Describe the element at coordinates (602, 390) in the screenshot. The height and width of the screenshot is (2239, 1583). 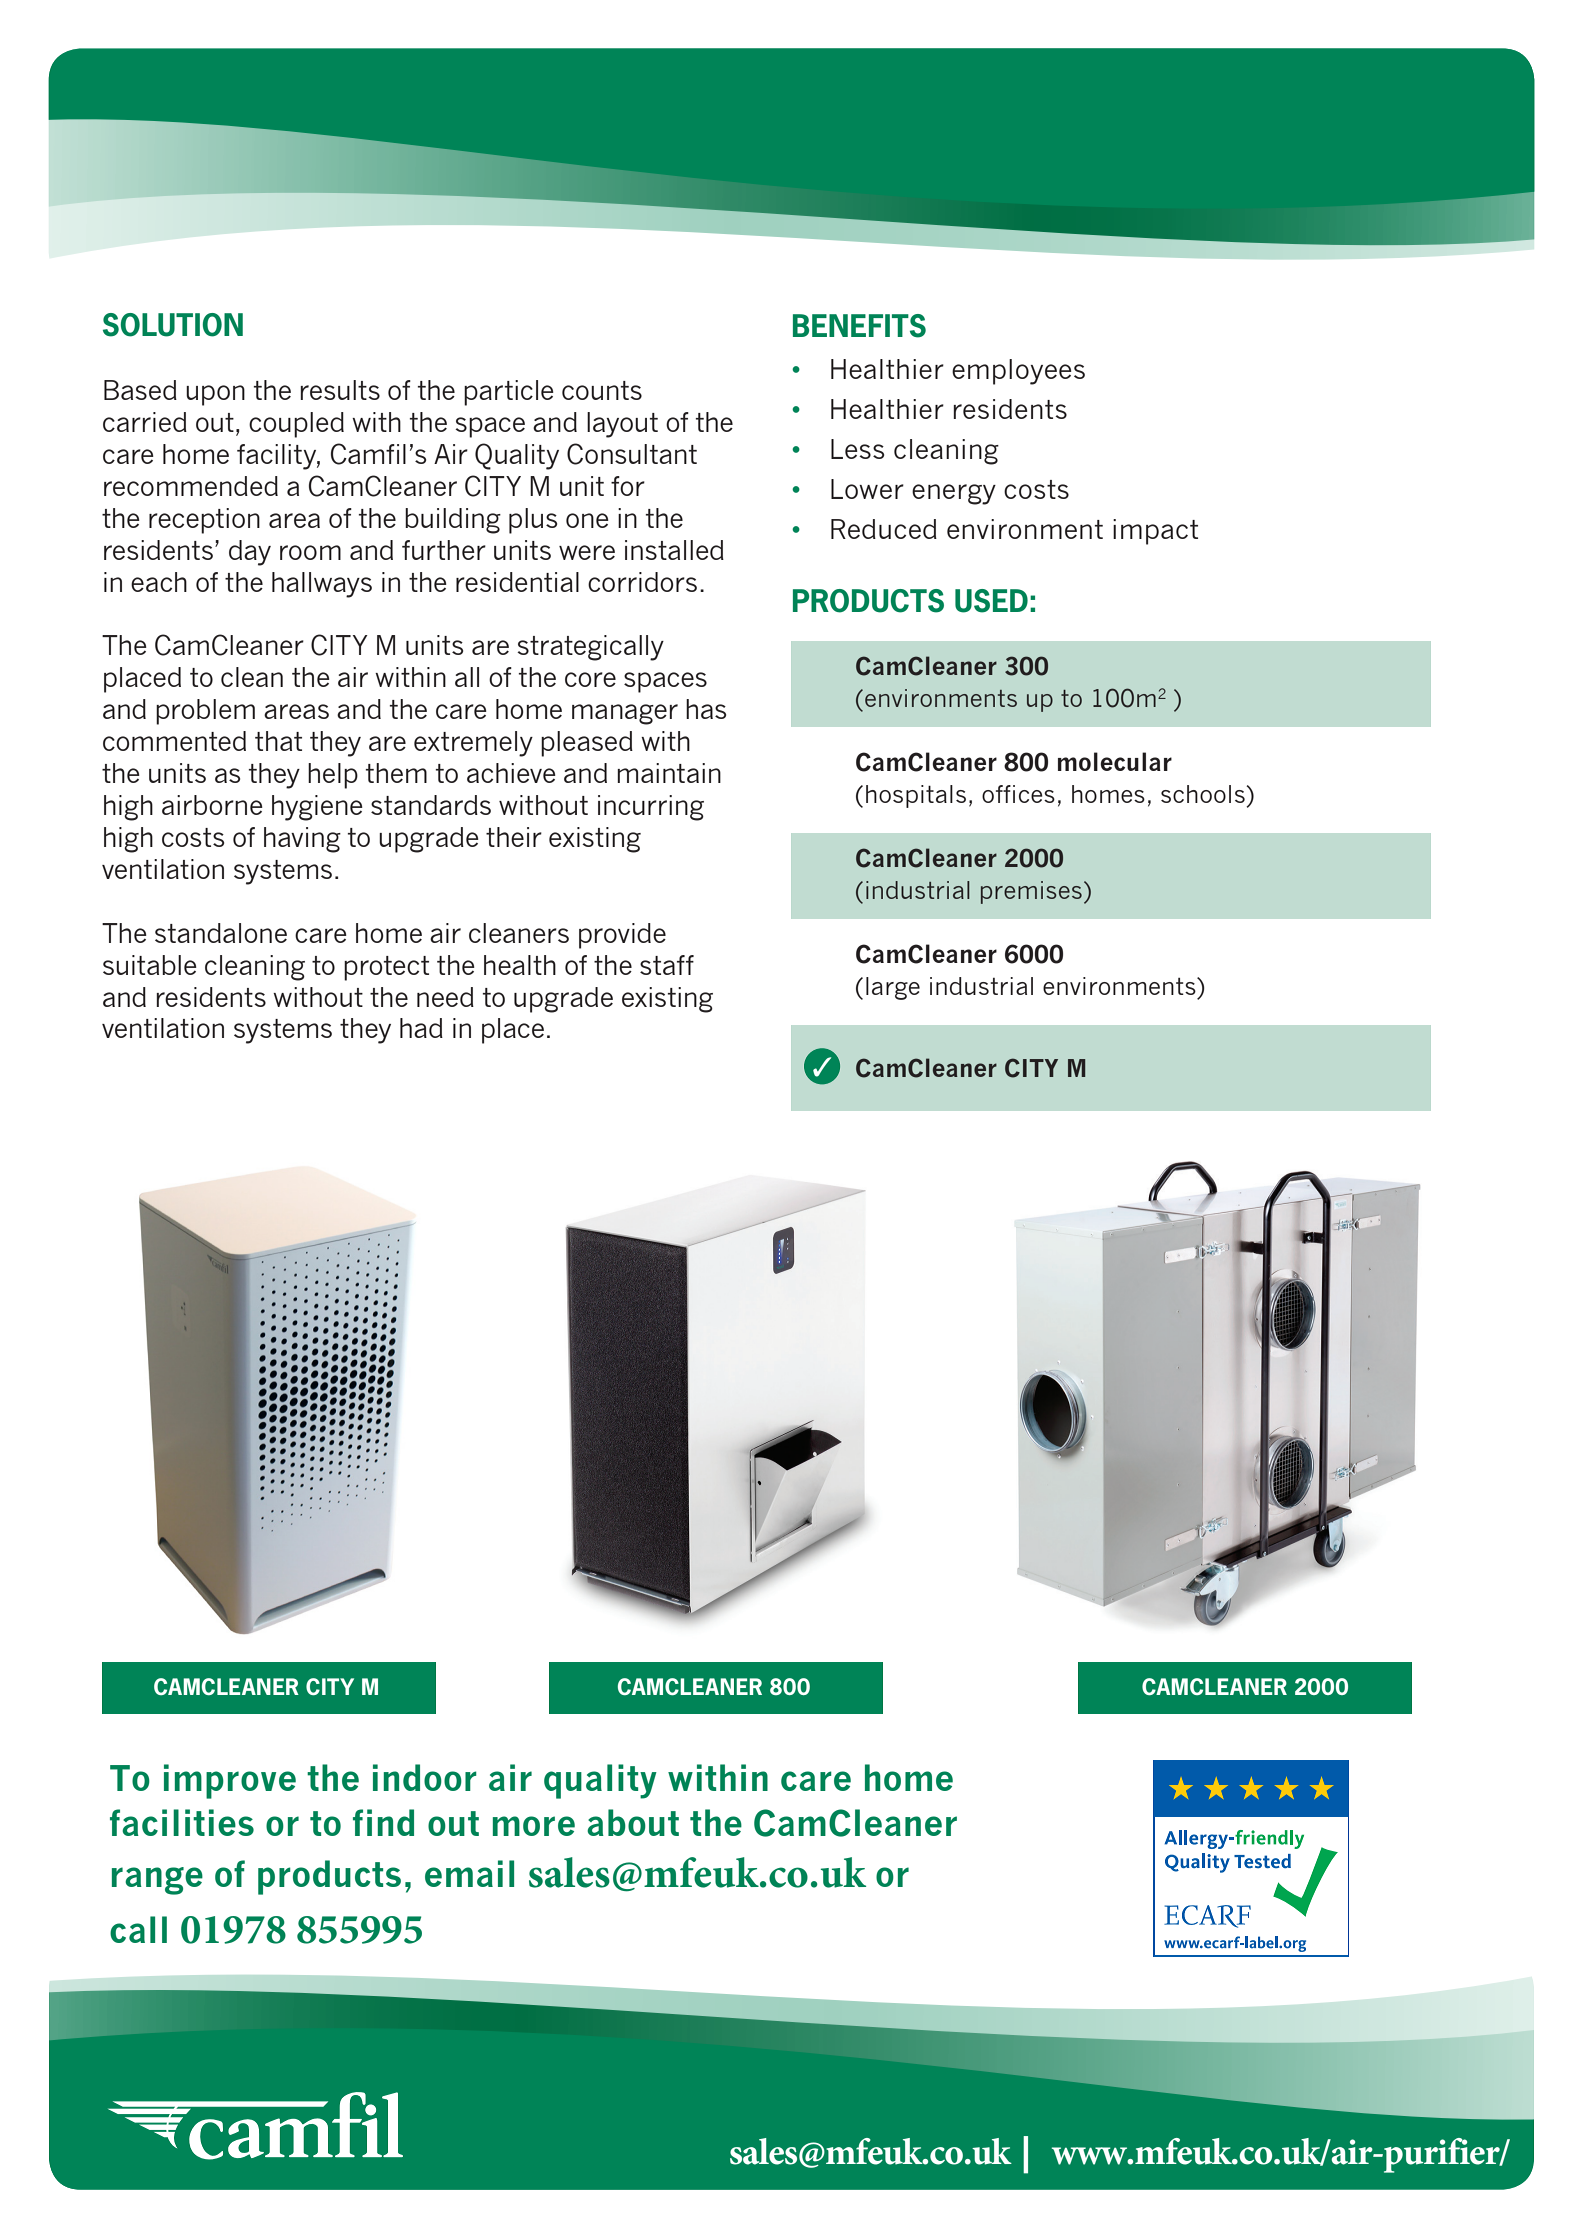
I see `counts` at that location.
